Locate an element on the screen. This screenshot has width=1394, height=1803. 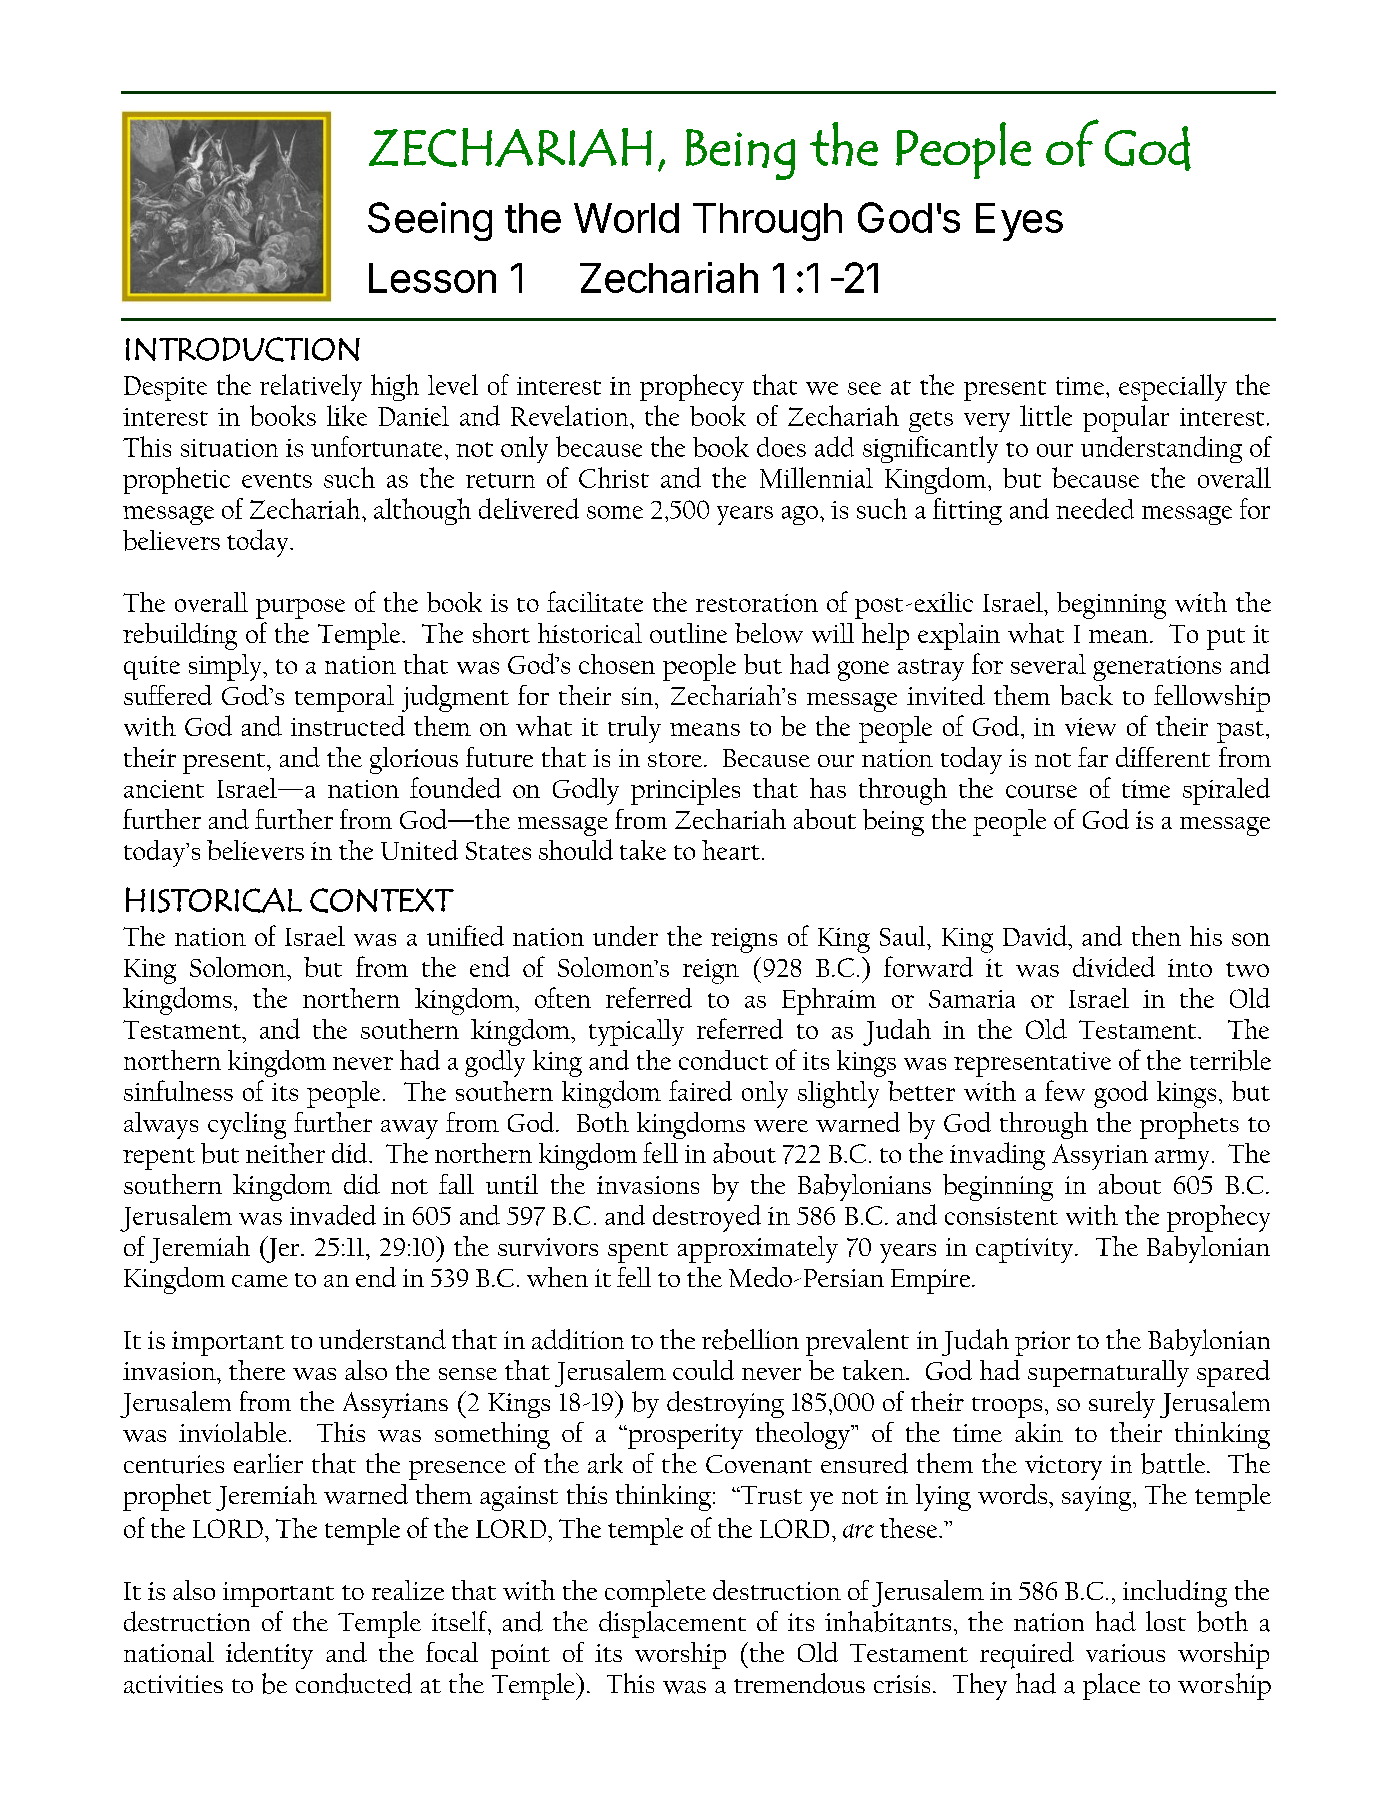
Eyes is located at coordinates (1019, 222).
